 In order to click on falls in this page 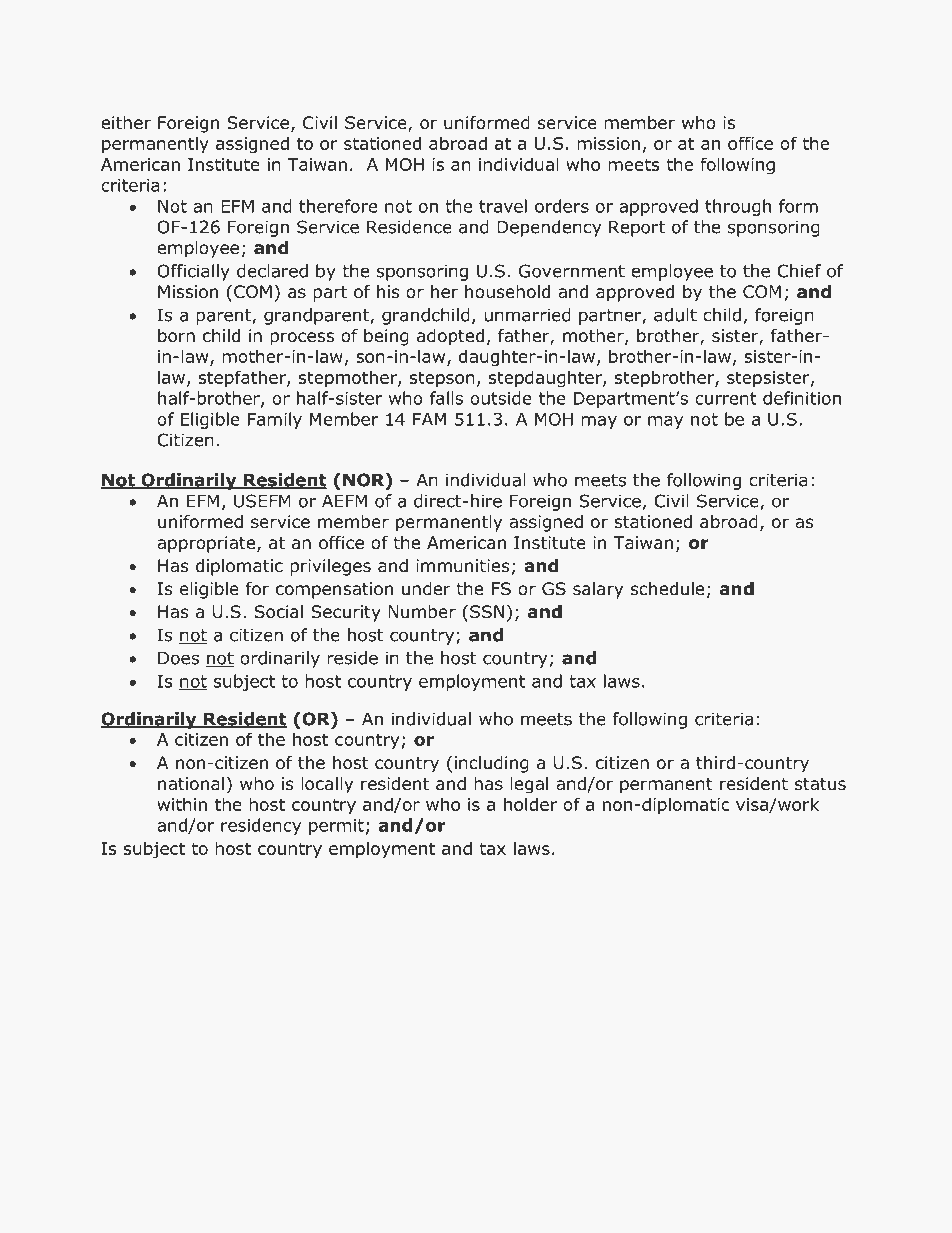, I will do `click(446, 398)`.
